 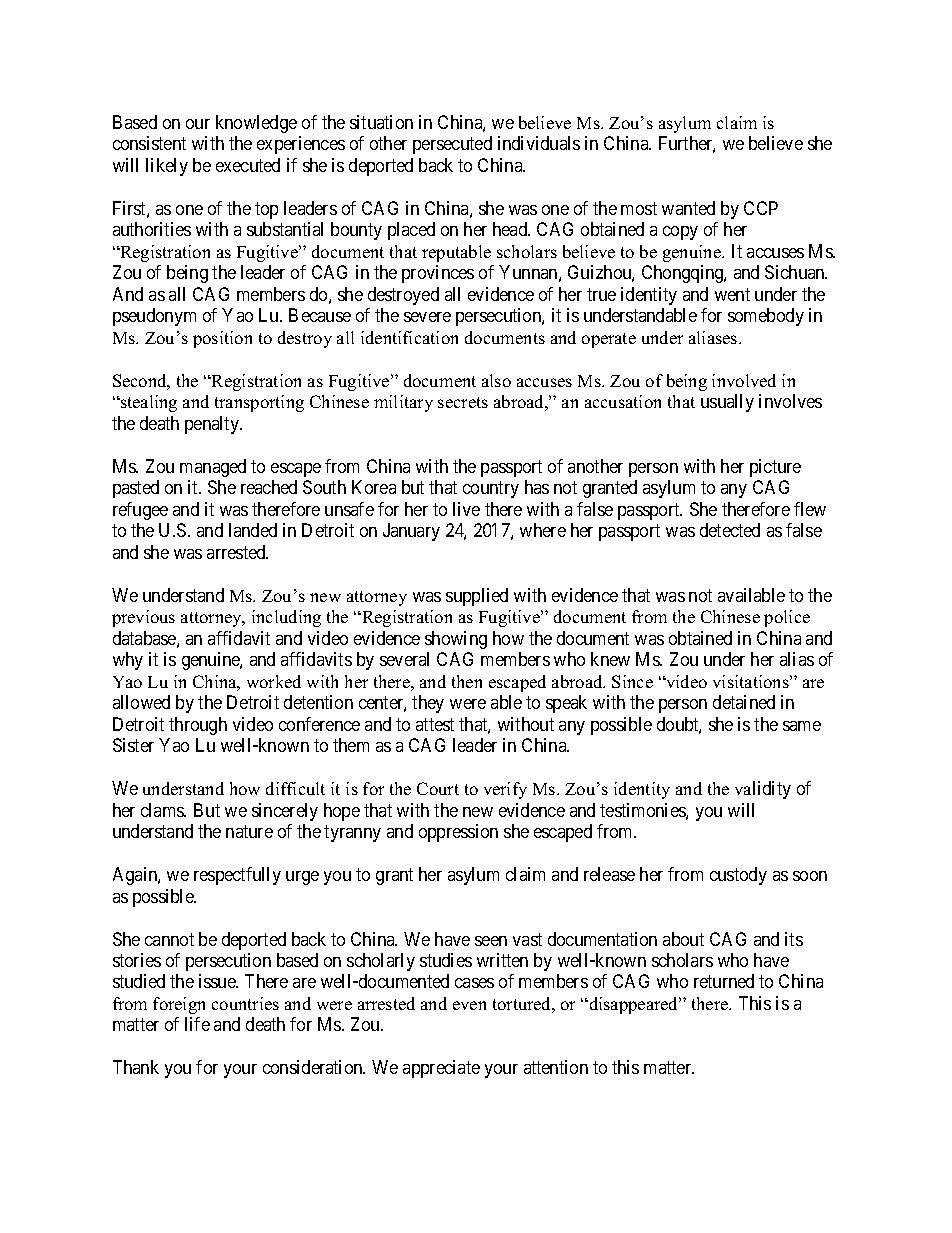 What do you see at coordinates (763, 790) in the page?
I see `validity` at bounding box center [763, 790].
